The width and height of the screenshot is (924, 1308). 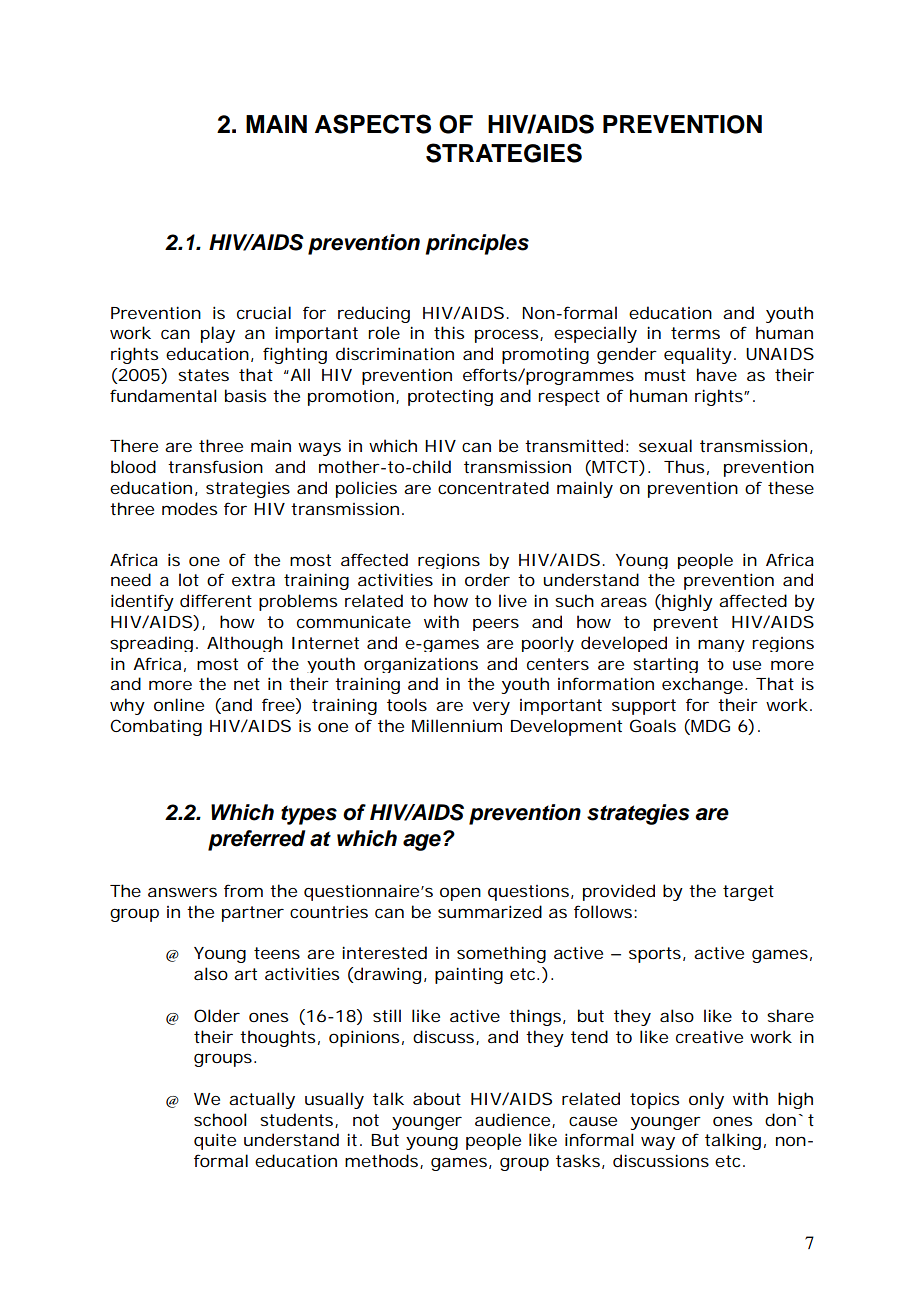 I want to click on many, so click(x=721, y=645).
